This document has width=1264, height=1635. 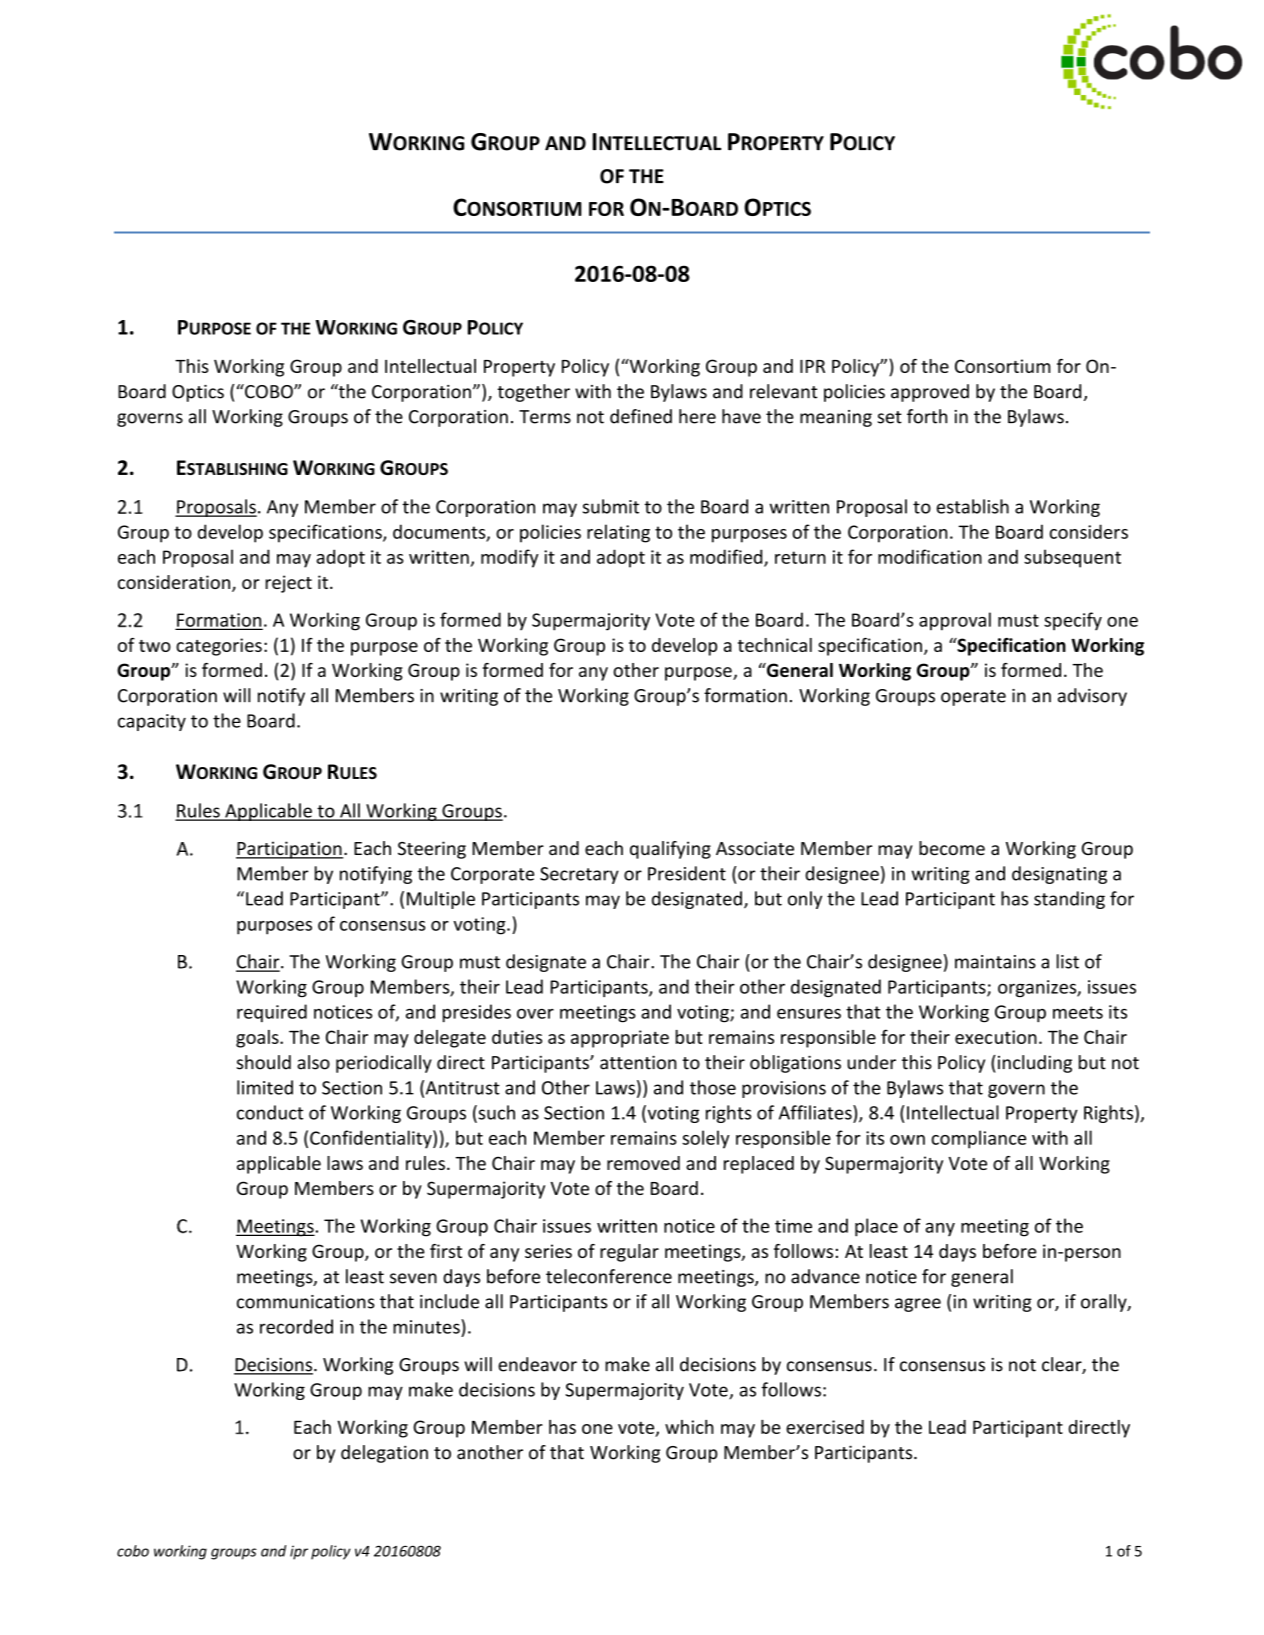 What do you see at coordinates (825, 1427) in the document?
I see `exercised` at bounding box center [825, 1427].
